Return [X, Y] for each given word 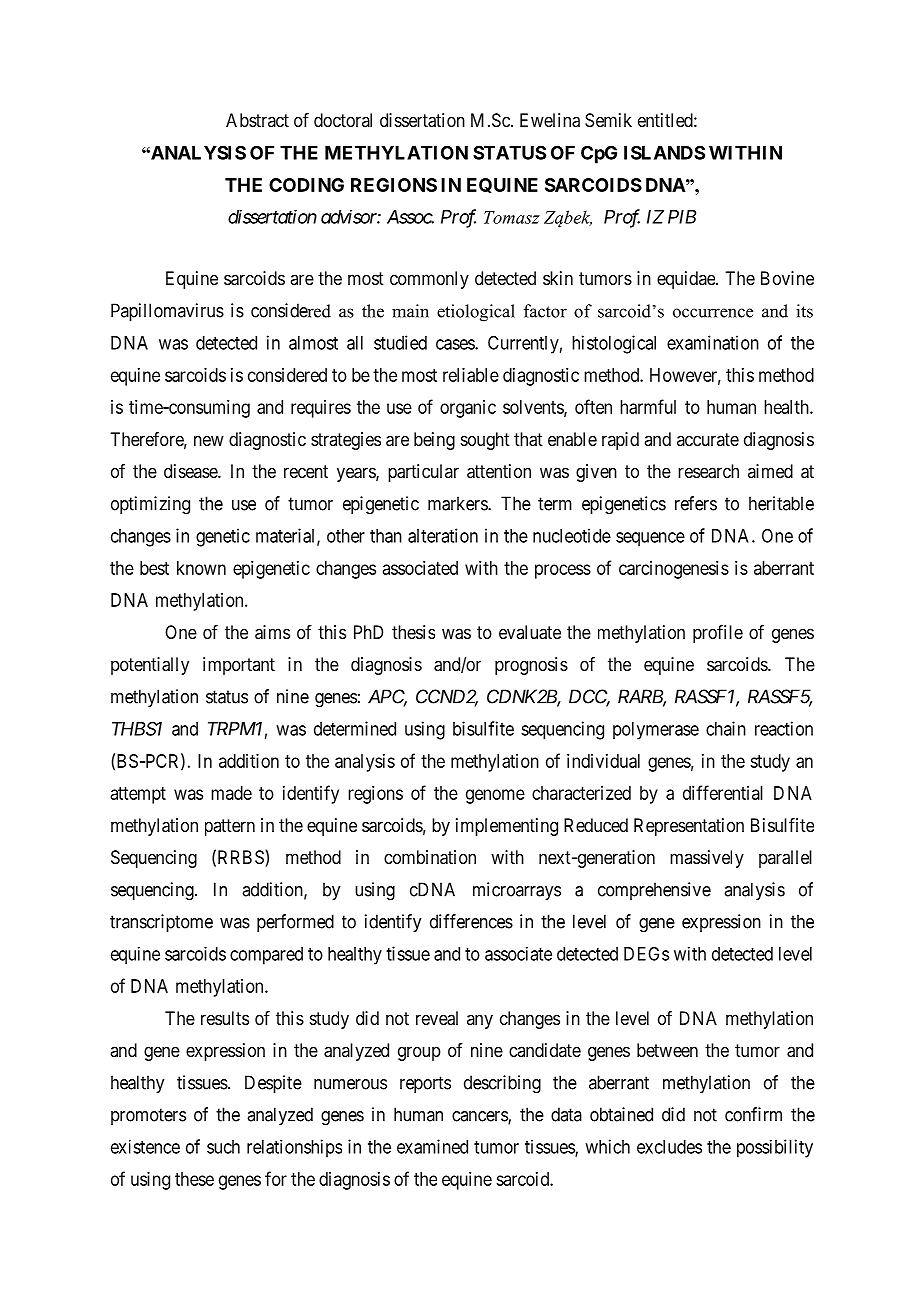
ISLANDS [664, 152]
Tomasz [512, 217]
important [239, 666]
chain [726, 728]
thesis [413, 632]
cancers [480, 1117]
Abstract [257, 120]
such [223, 1147]
